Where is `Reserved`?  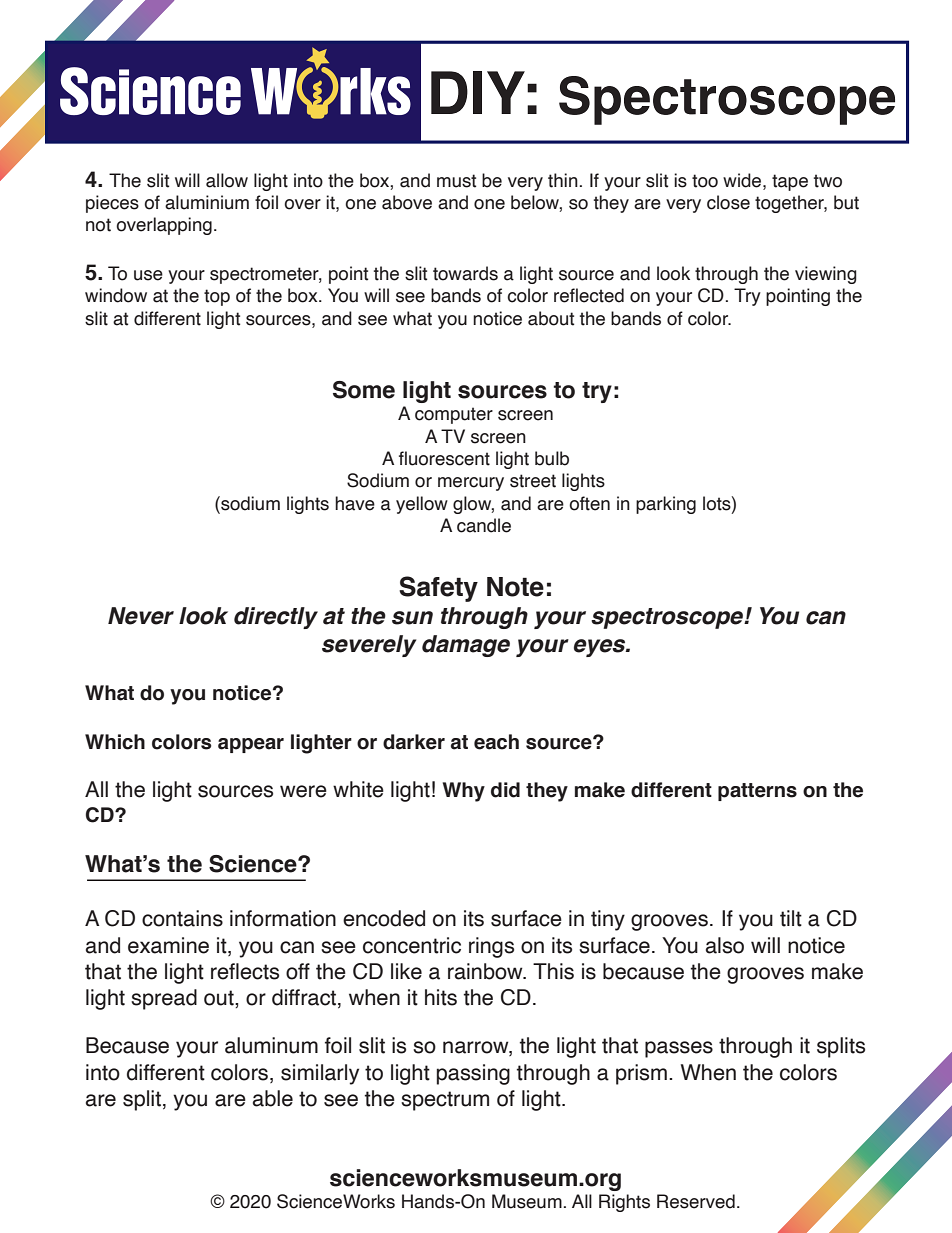 Reserved is located at coordinates (696, 1201).
